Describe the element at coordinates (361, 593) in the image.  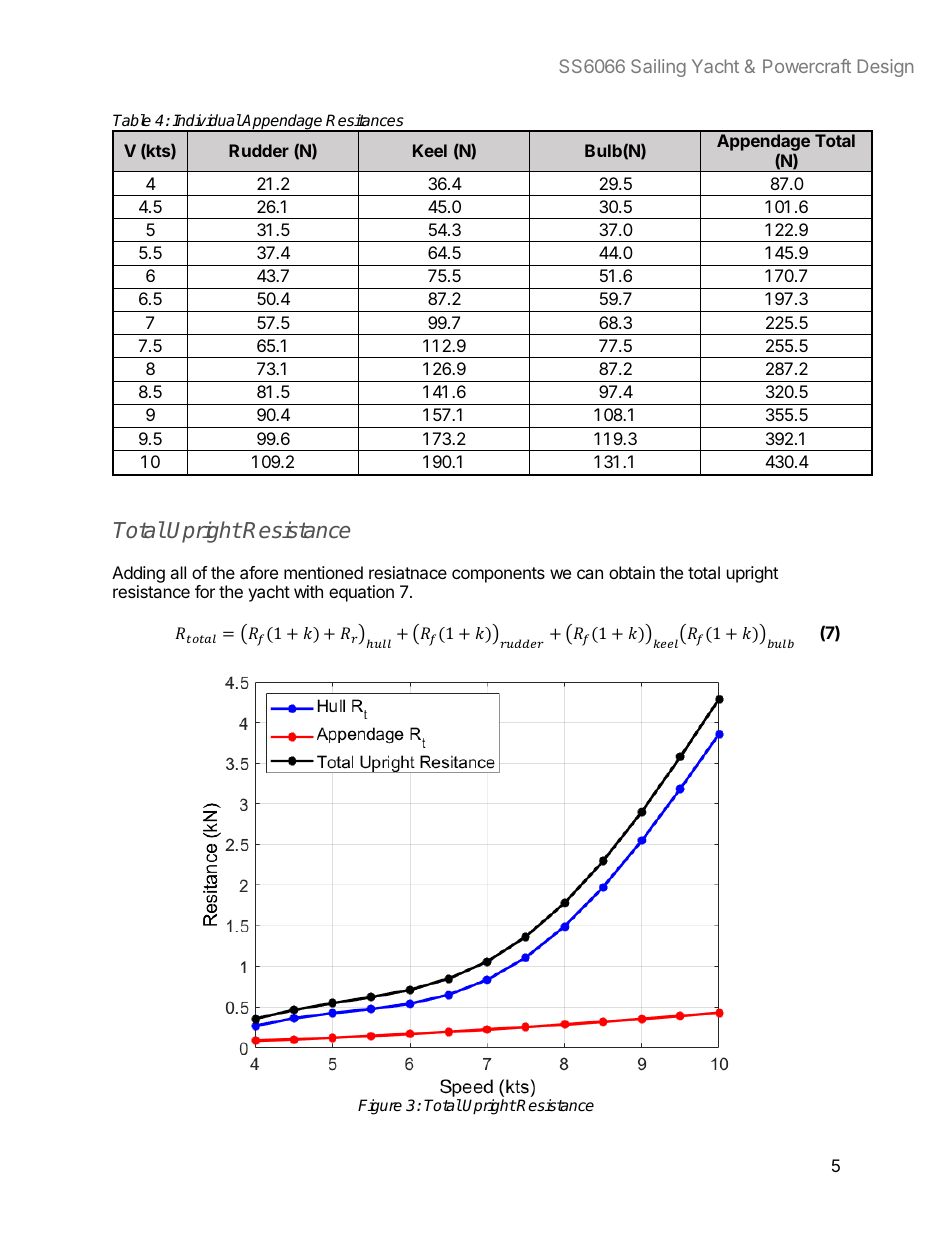
I see `equation` at that location.
